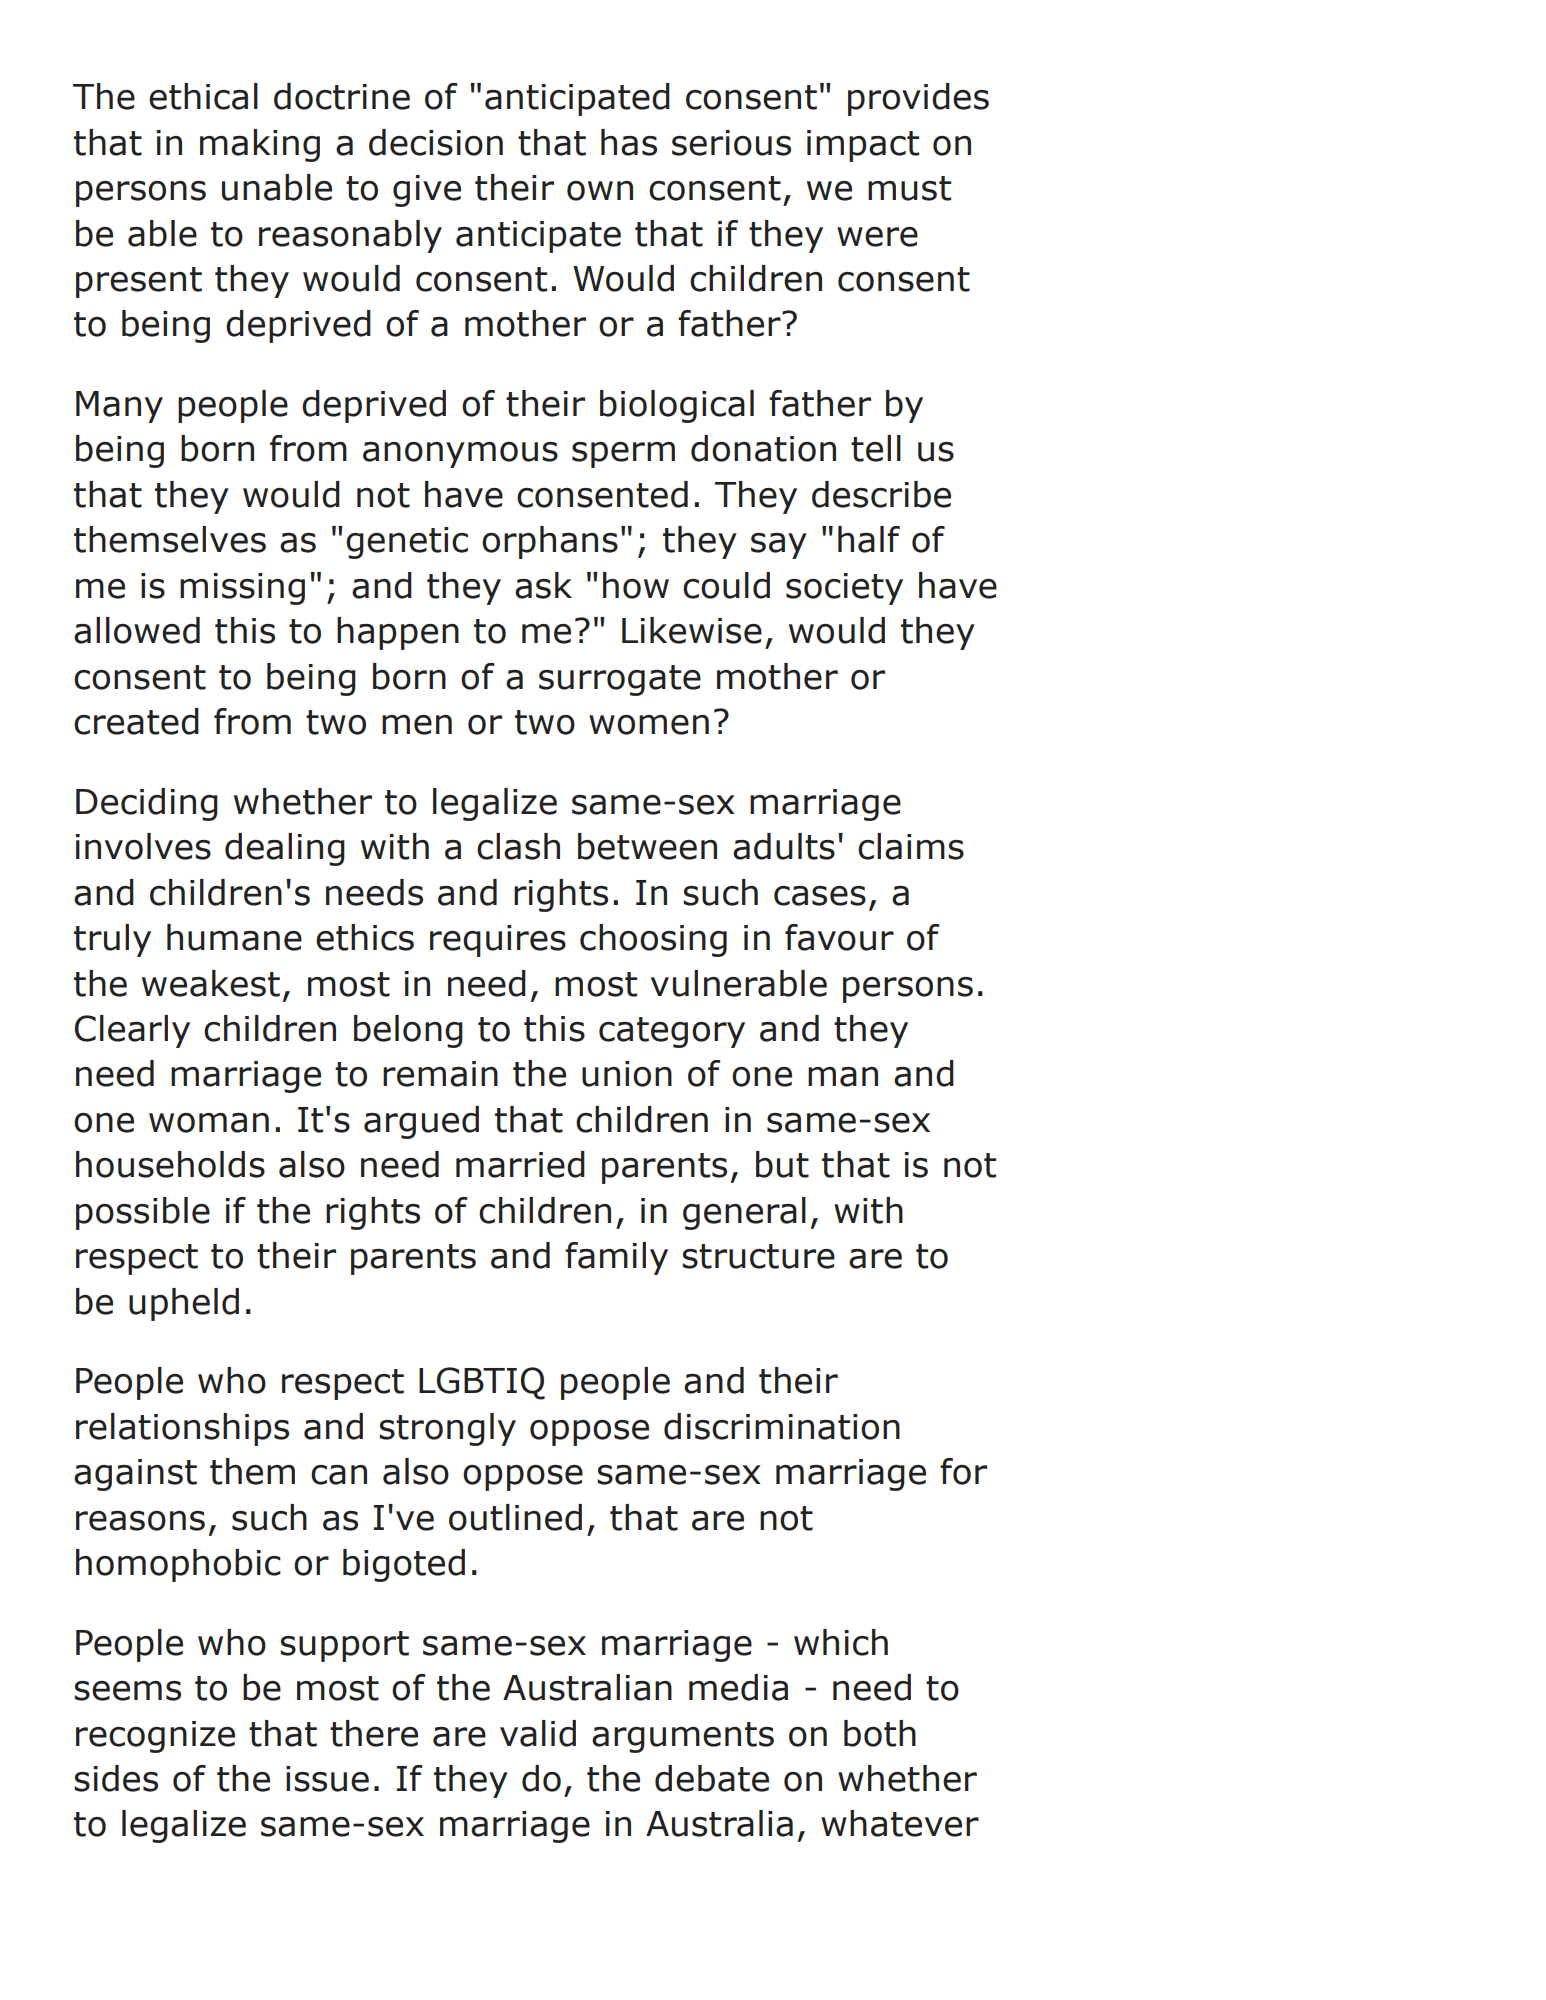 This image has height=2000, width=1546. What do you see at coordinates (143, 1213) in the image?
I see `possible` at bounding box center [143, 1213].
